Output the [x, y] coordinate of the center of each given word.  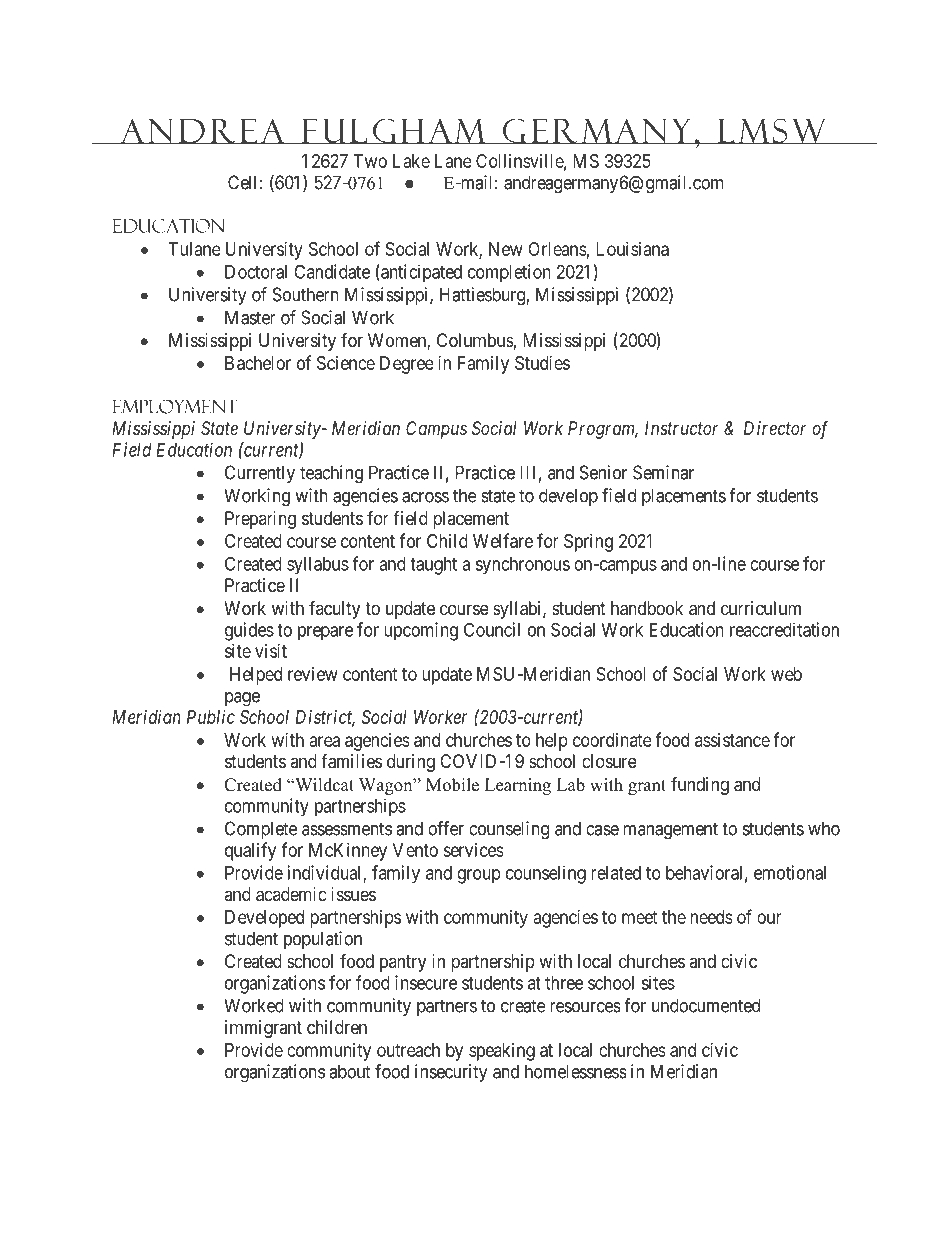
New [506, 249]
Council [492, 629]
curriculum [761, 608]
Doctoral [256, 272]
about [350, 1071]
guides [249, 631]
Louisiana [632, 249]
